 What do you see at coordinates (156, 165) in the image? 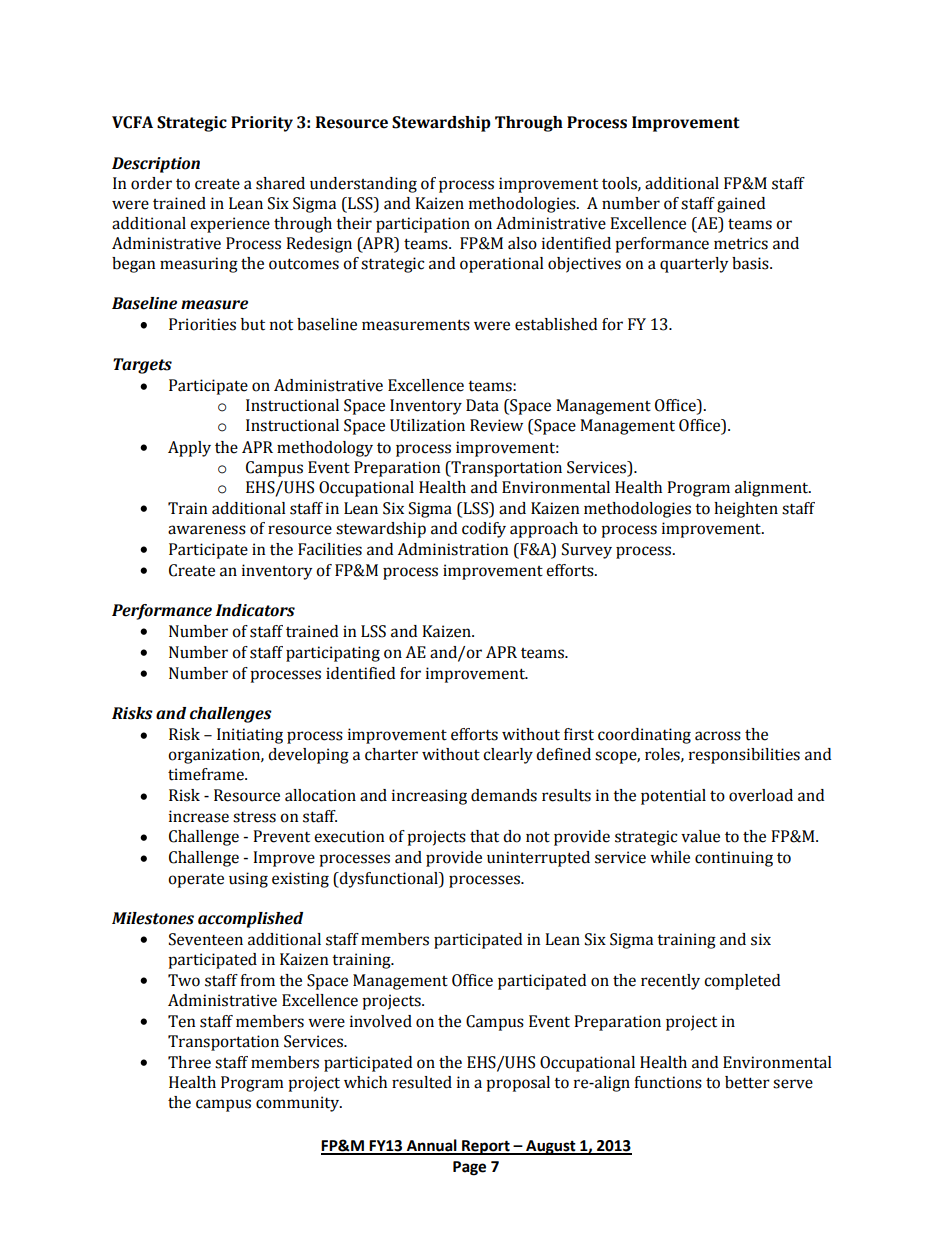
I see `Description` at bounding box center [156, 165].
